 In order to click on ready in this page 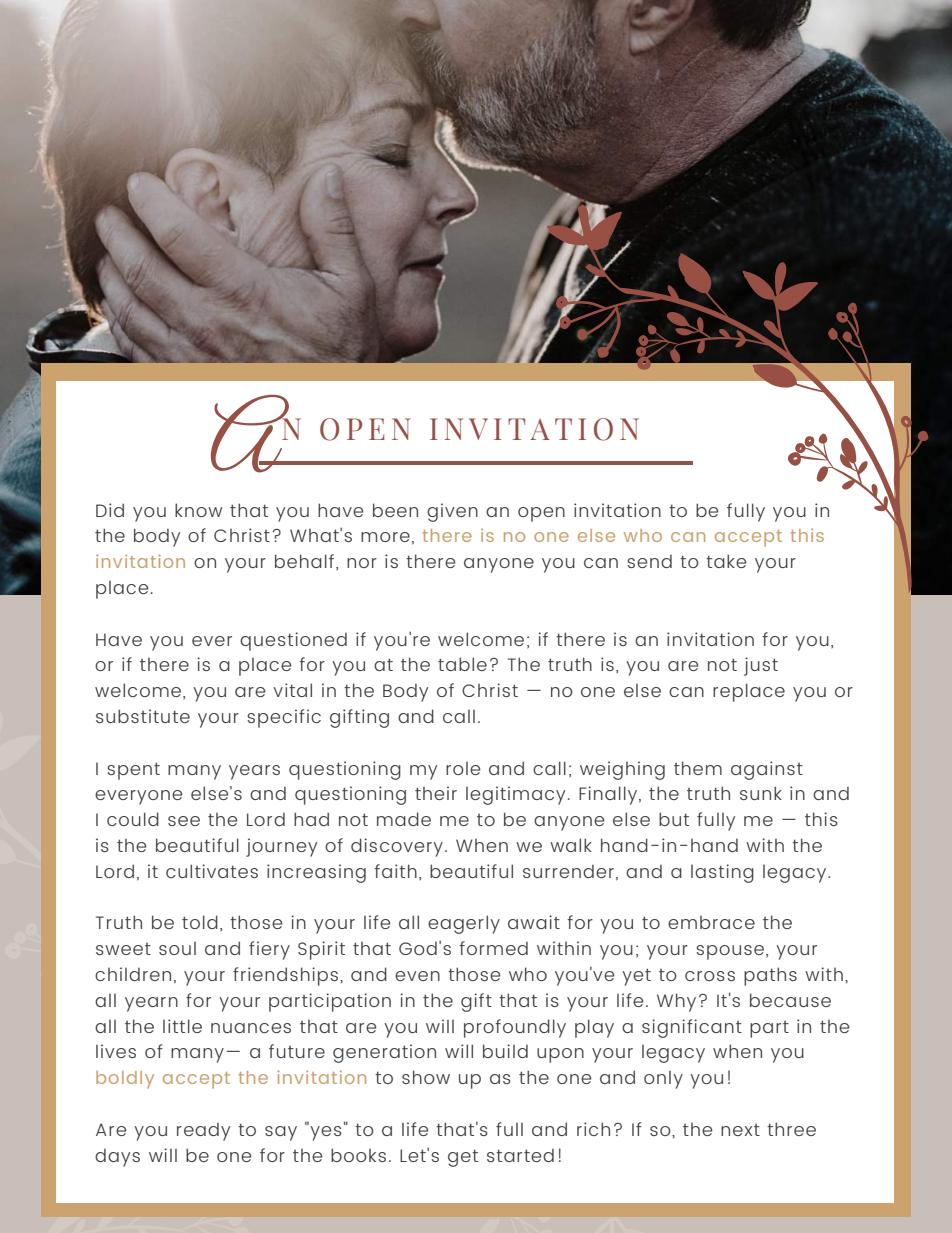, I will do `click(203, 1132)`.
